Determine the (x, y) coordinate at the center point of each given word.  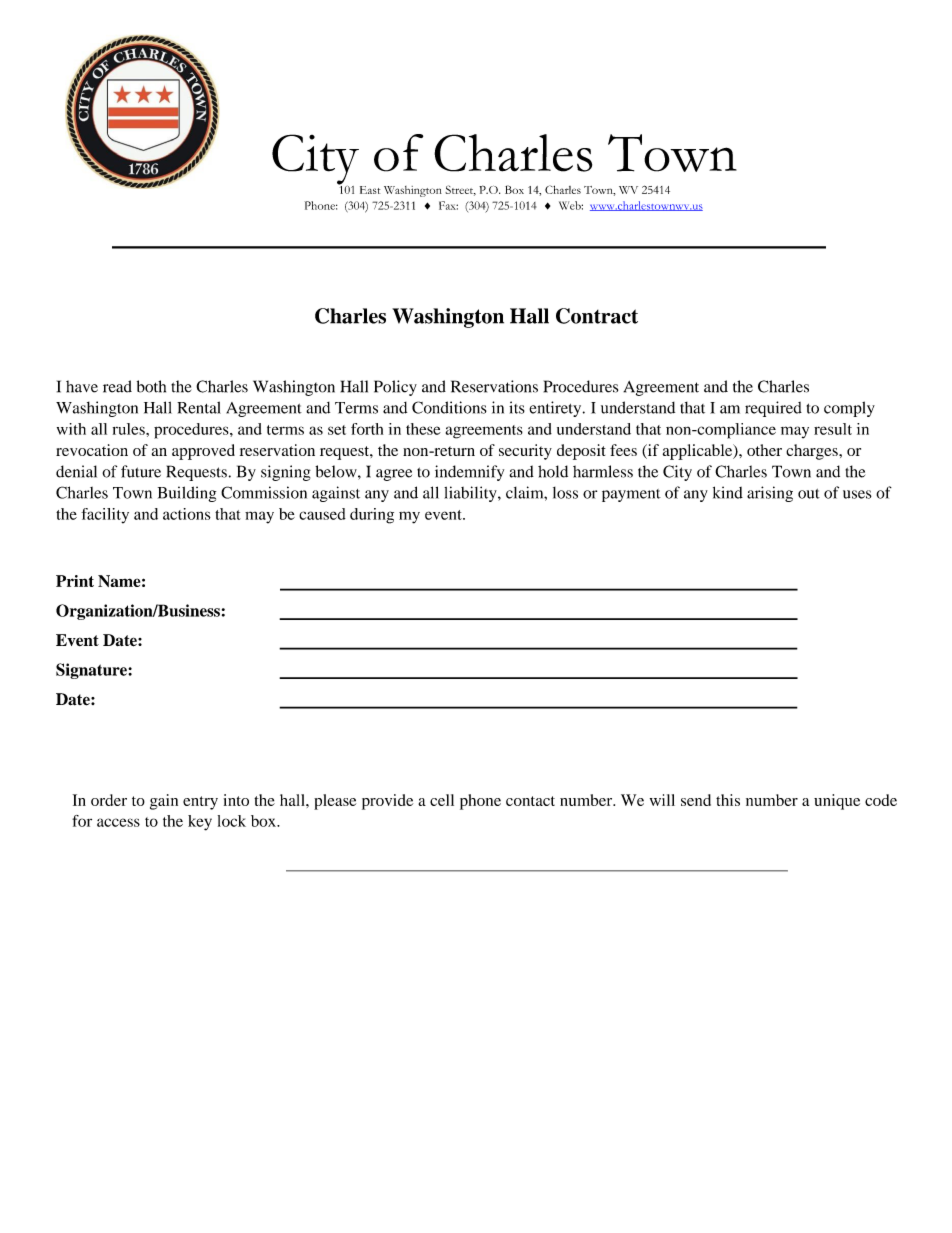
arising (770, 494)
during (372, 516)
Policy (395, 388)
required (773, 409)
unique (837, 802)
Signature (92, 671)
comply (849, 409)
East (370, 190)
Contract (597, 316)
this (728, 800)
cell (442, 800)
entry (200, 803)
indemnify (469, 473)
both (151, 386)
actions (187, 514)
